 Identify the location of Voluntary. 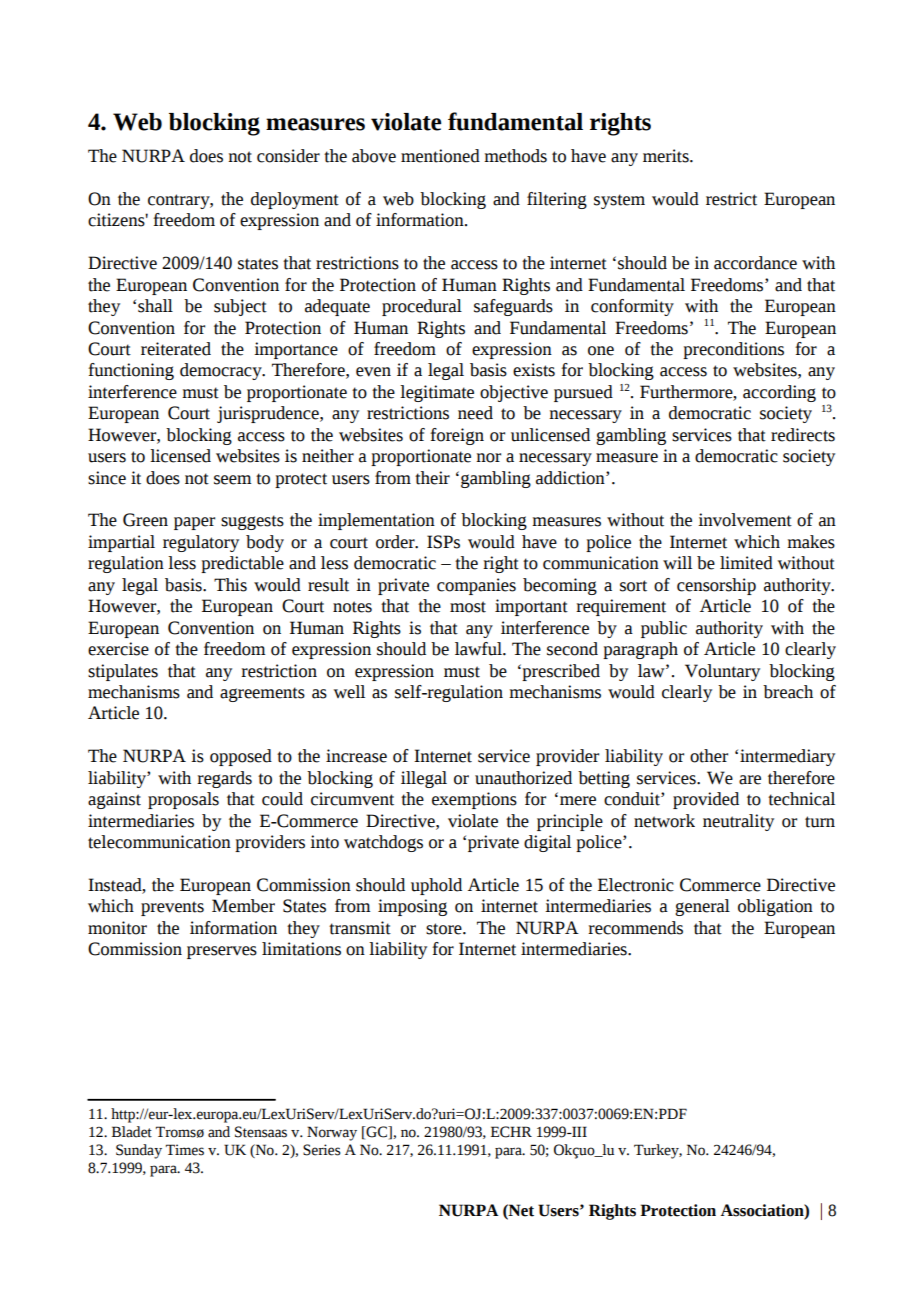
(722, 672).
